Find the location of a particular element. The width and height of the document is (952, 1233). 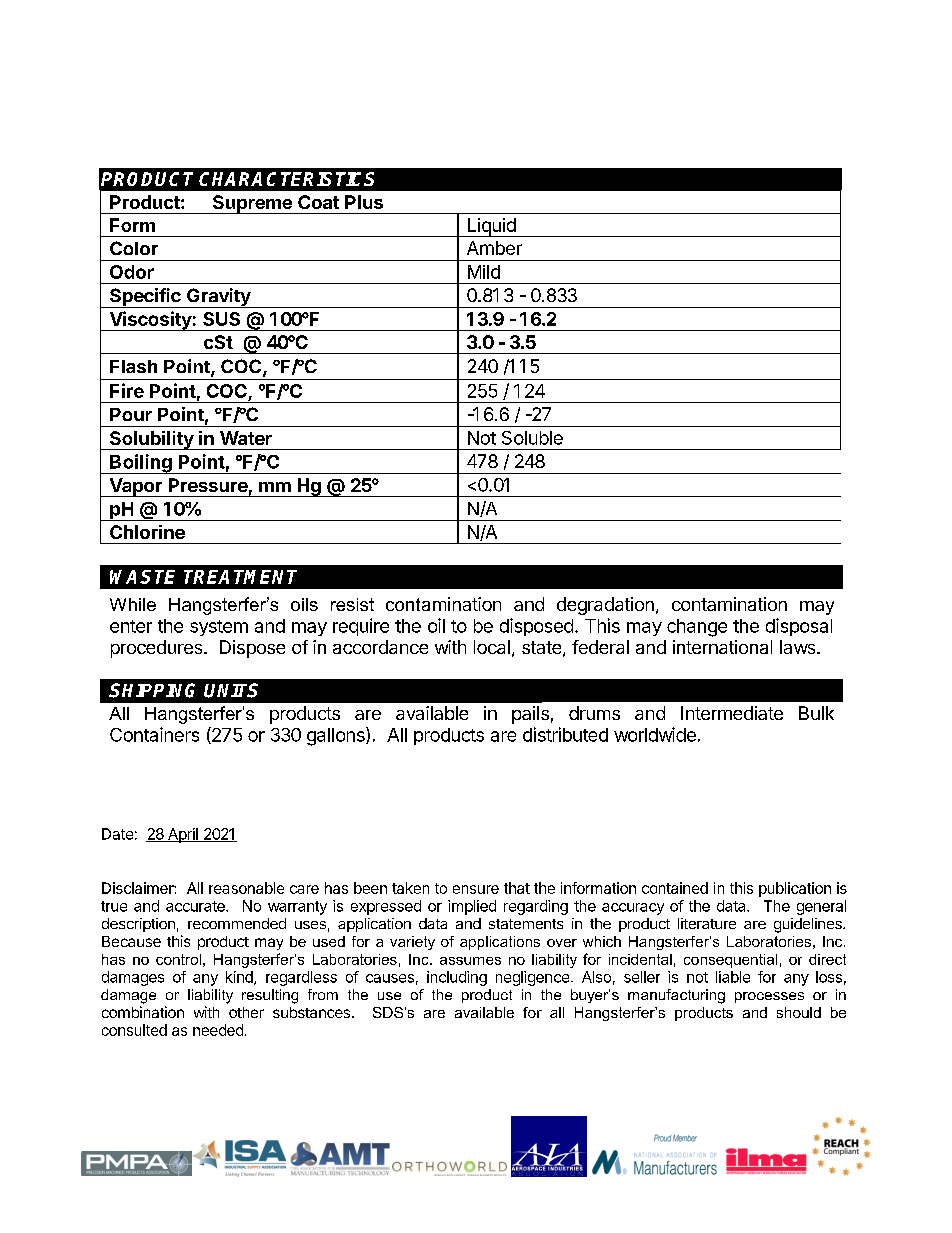

needed is located at coordinates (218, 1030).
